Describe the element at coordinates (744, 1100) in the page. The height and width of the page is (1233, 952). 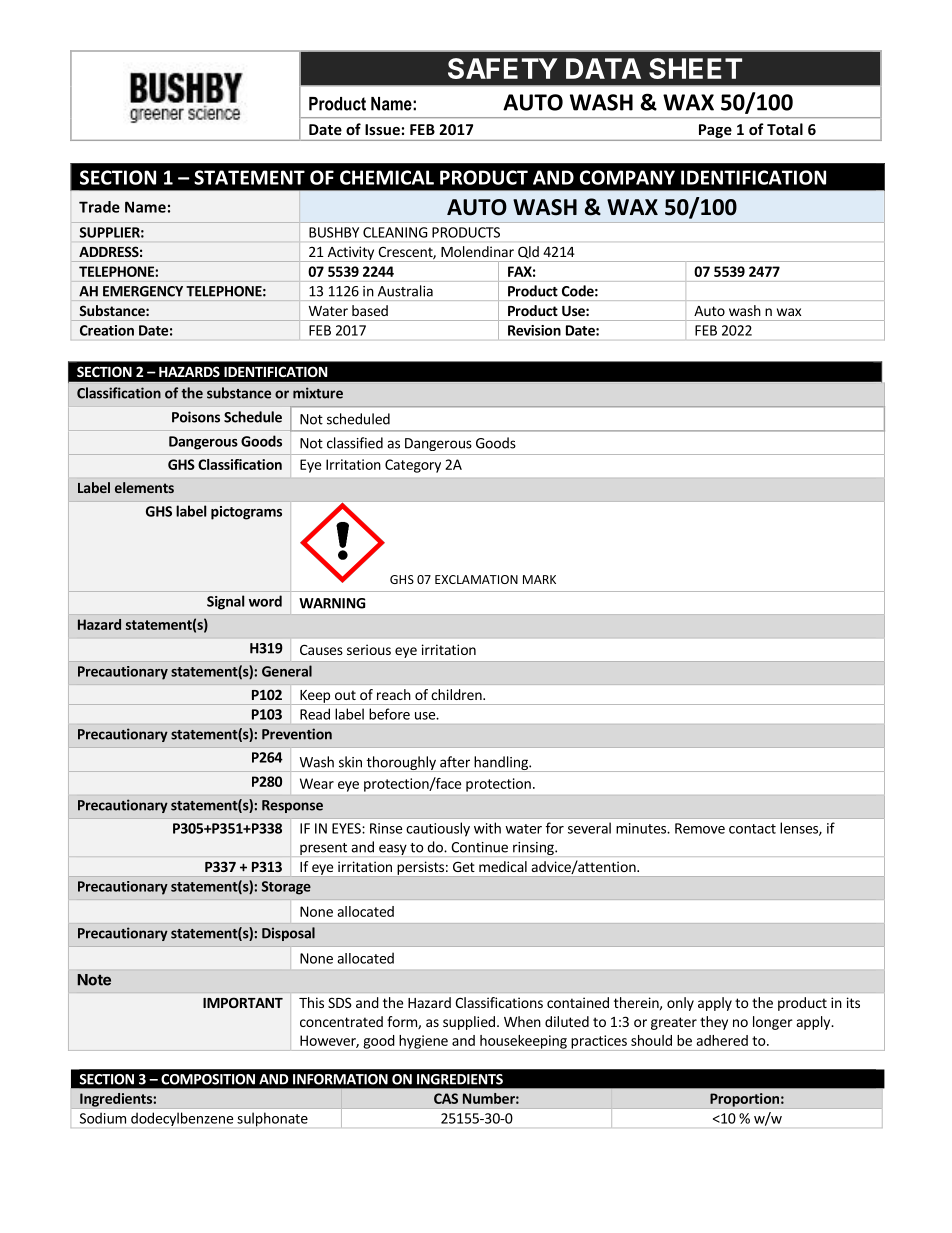
I see `Proportion` at that location.
